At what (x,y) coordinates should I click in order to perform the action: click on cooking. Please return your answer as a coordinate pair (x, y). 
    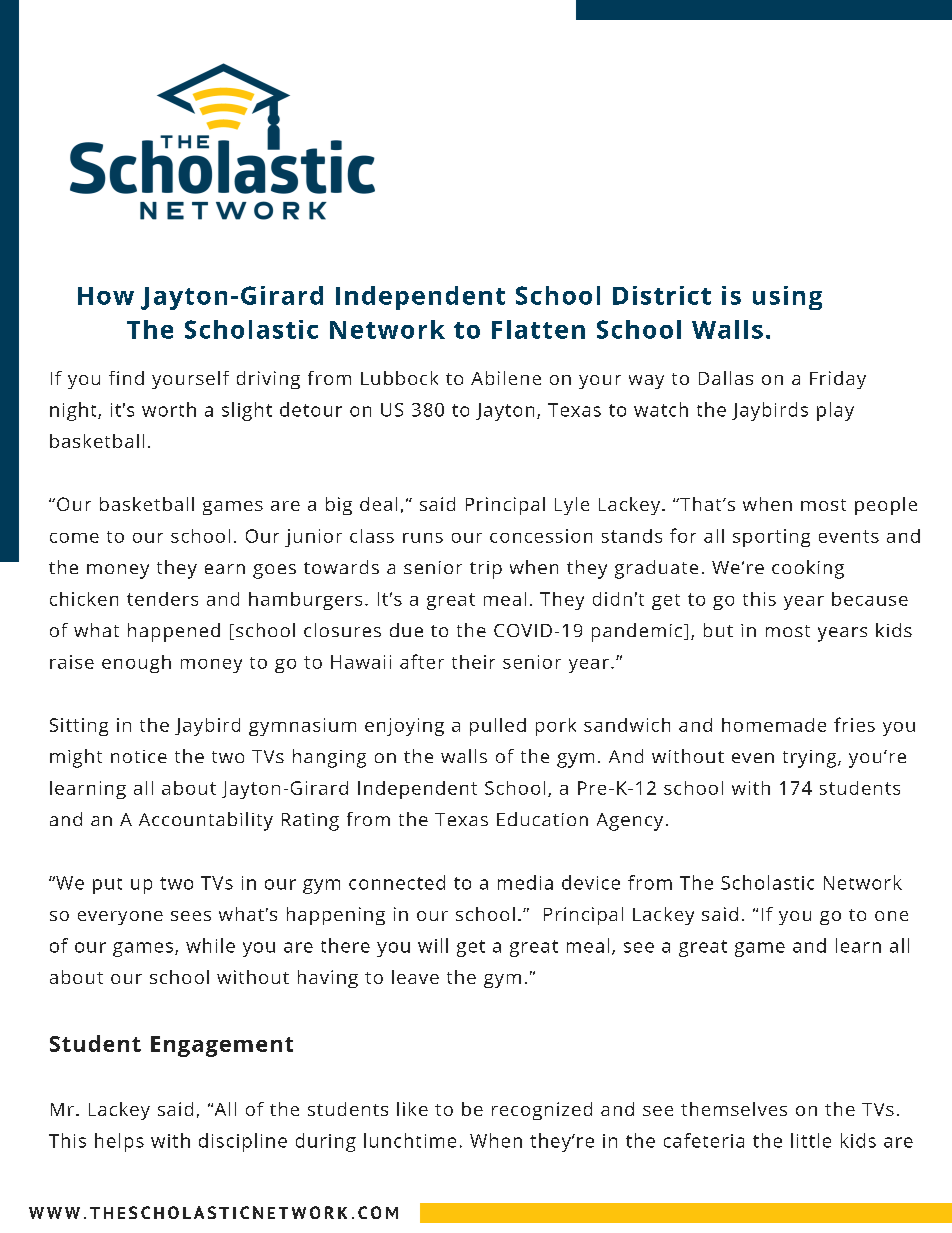
    Looking at the image, I should click on (808, 569).
